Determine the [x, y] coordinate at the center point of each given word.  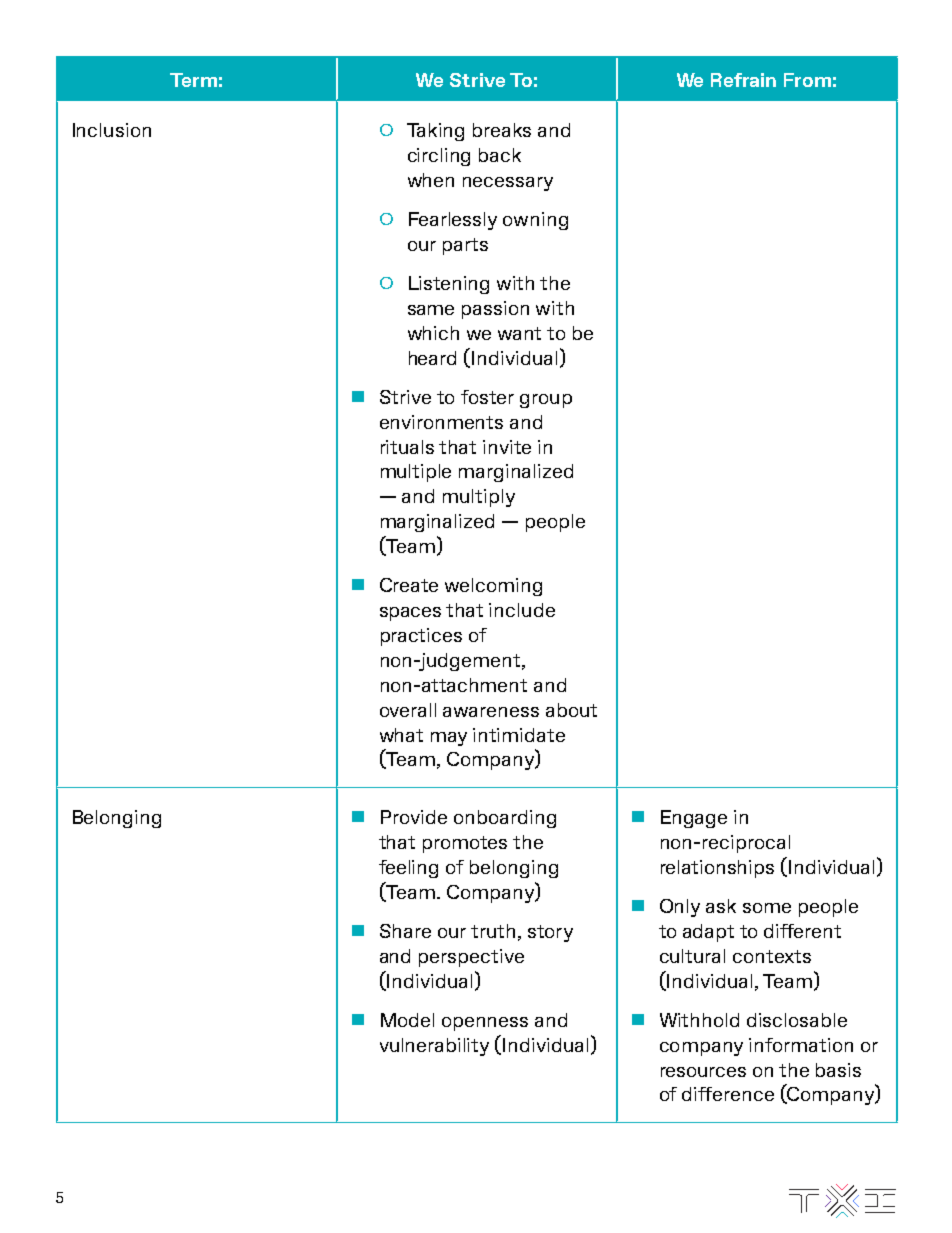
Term [193, 80]
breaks [502, 130]
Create [409, 585]
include [522, 610]
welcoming [493, 587]
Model [407, 1020]
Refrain [743, 80]
